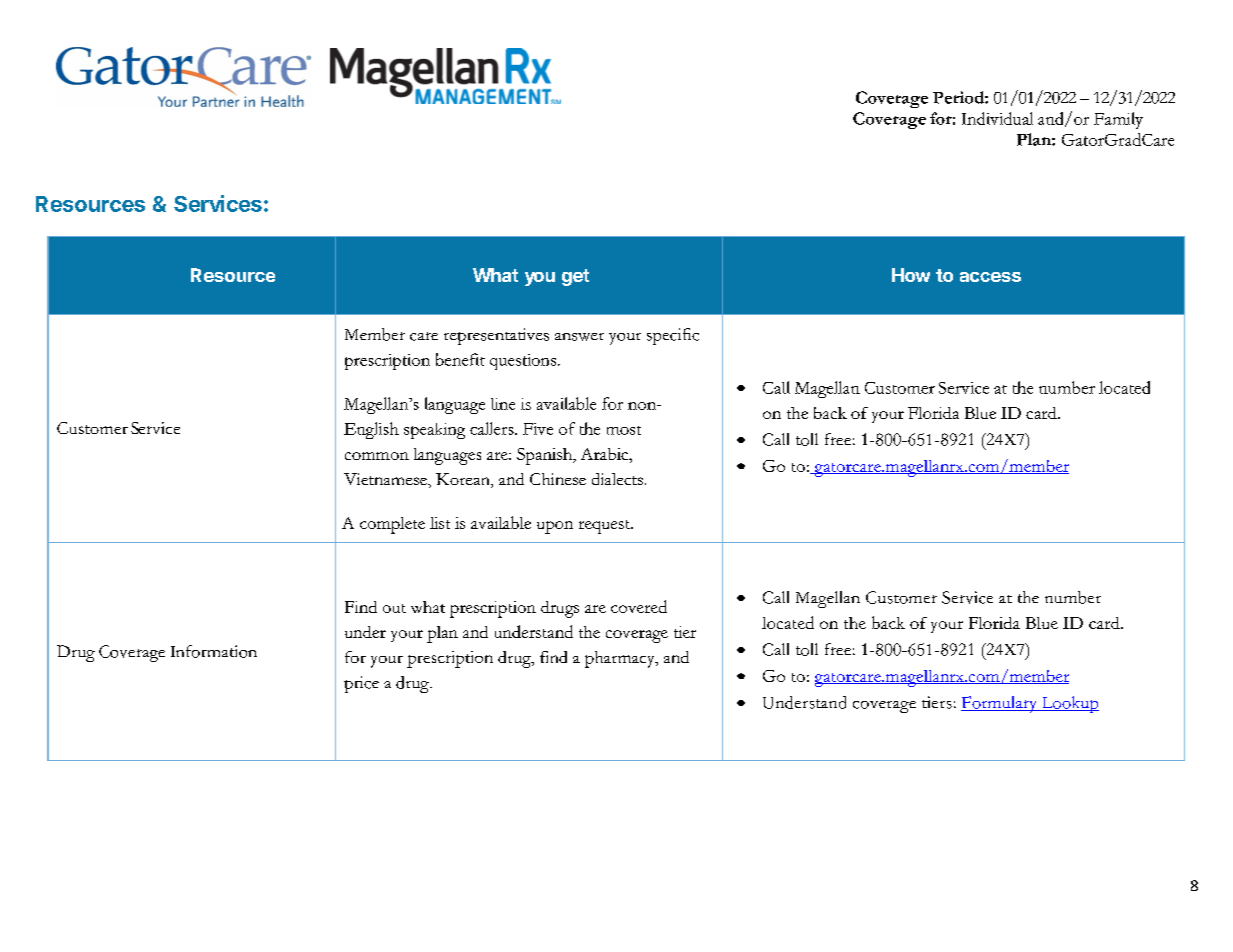 This screenshot has width=1233, height=952. I want to click on Formulary, so click(1000, 704).
